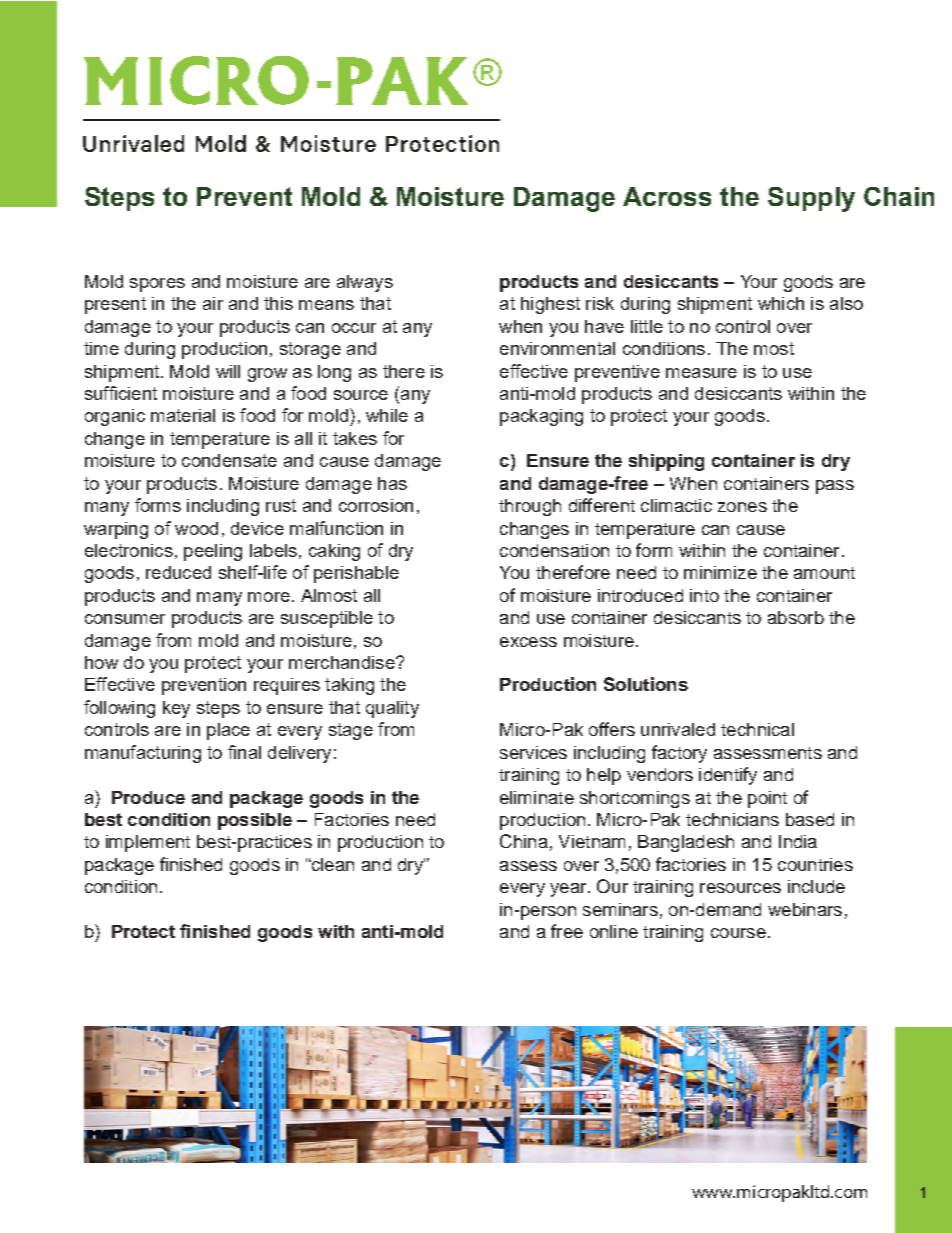 This screenshot has height=1233, width=952. What do you see at coordinates (824, 573) in the screenshot?
I see `amount` at bounding box center [824, 573].
